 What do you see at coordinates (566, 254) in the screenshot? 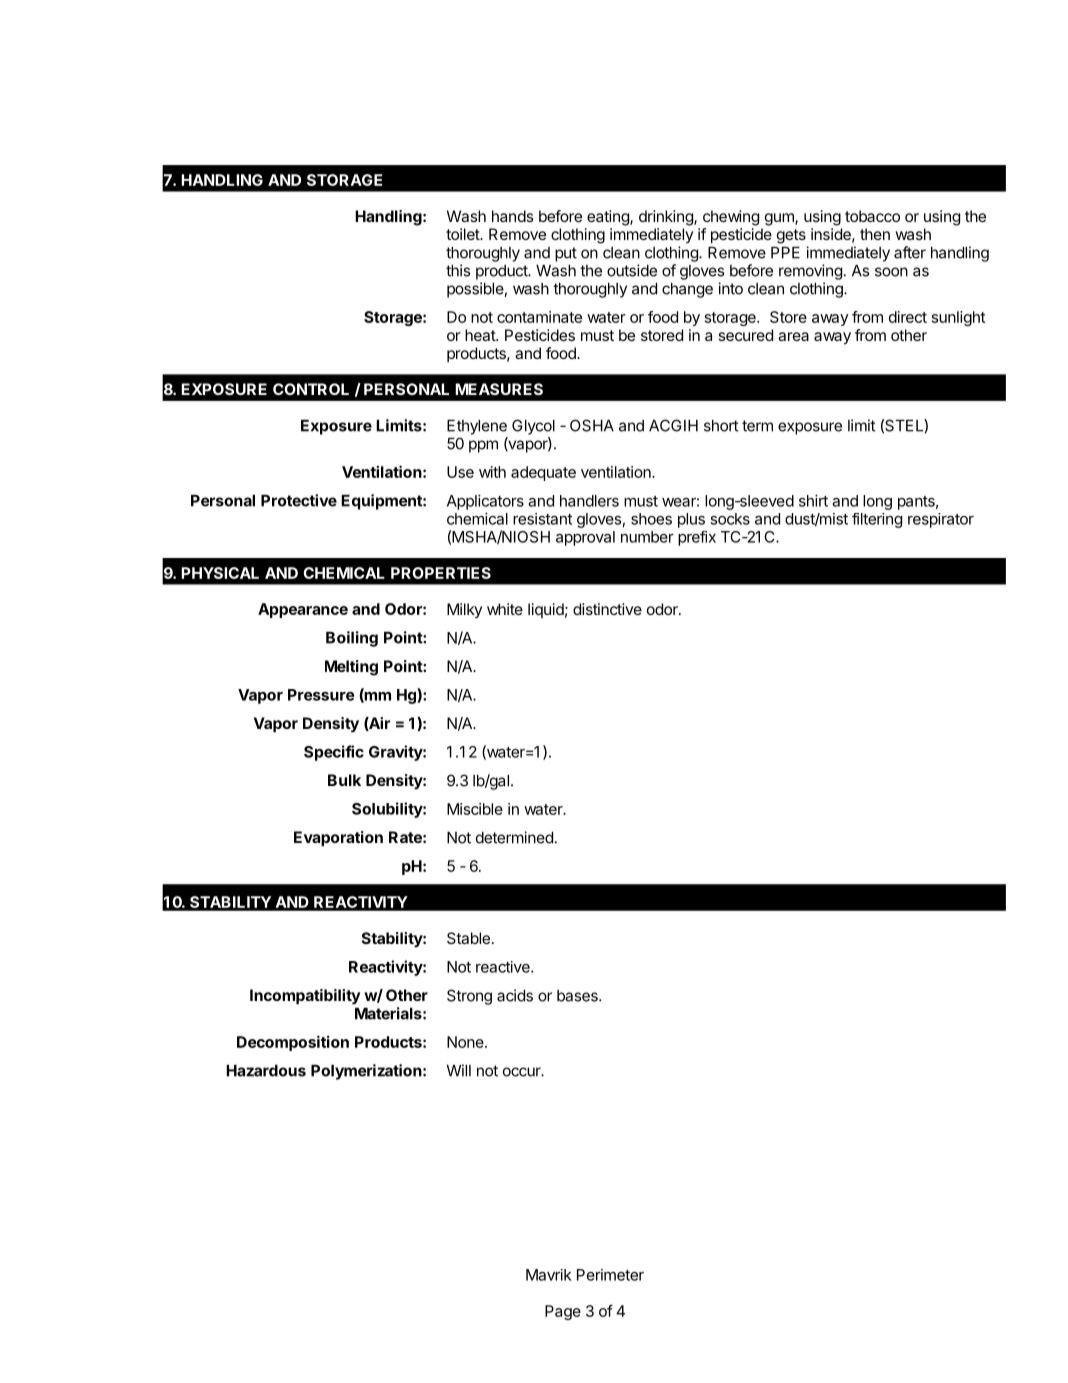
I see `put` at bounding box center [566, 254].
